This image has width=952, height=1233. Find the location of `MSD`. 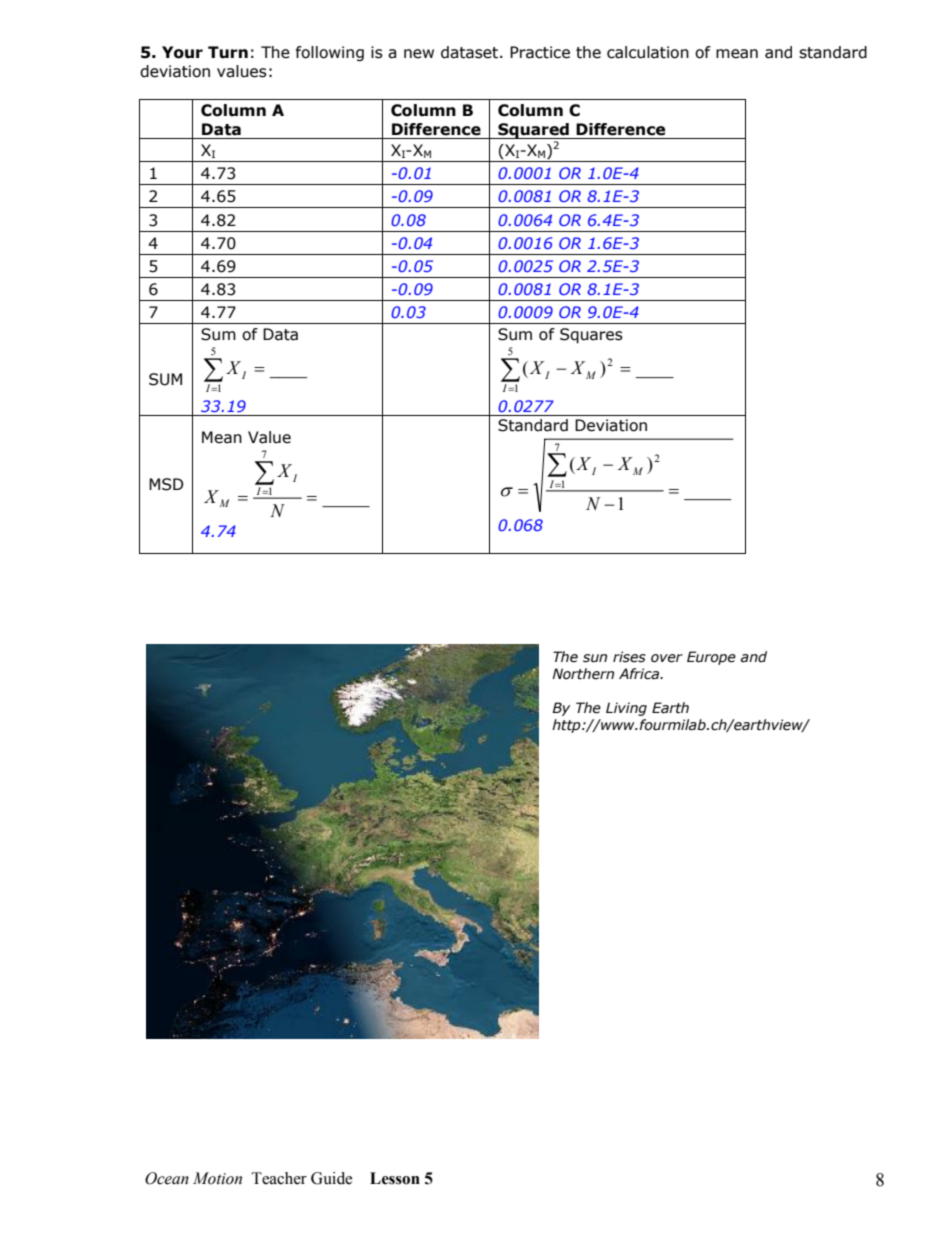

MSD is located at coordinates (166, 484).
